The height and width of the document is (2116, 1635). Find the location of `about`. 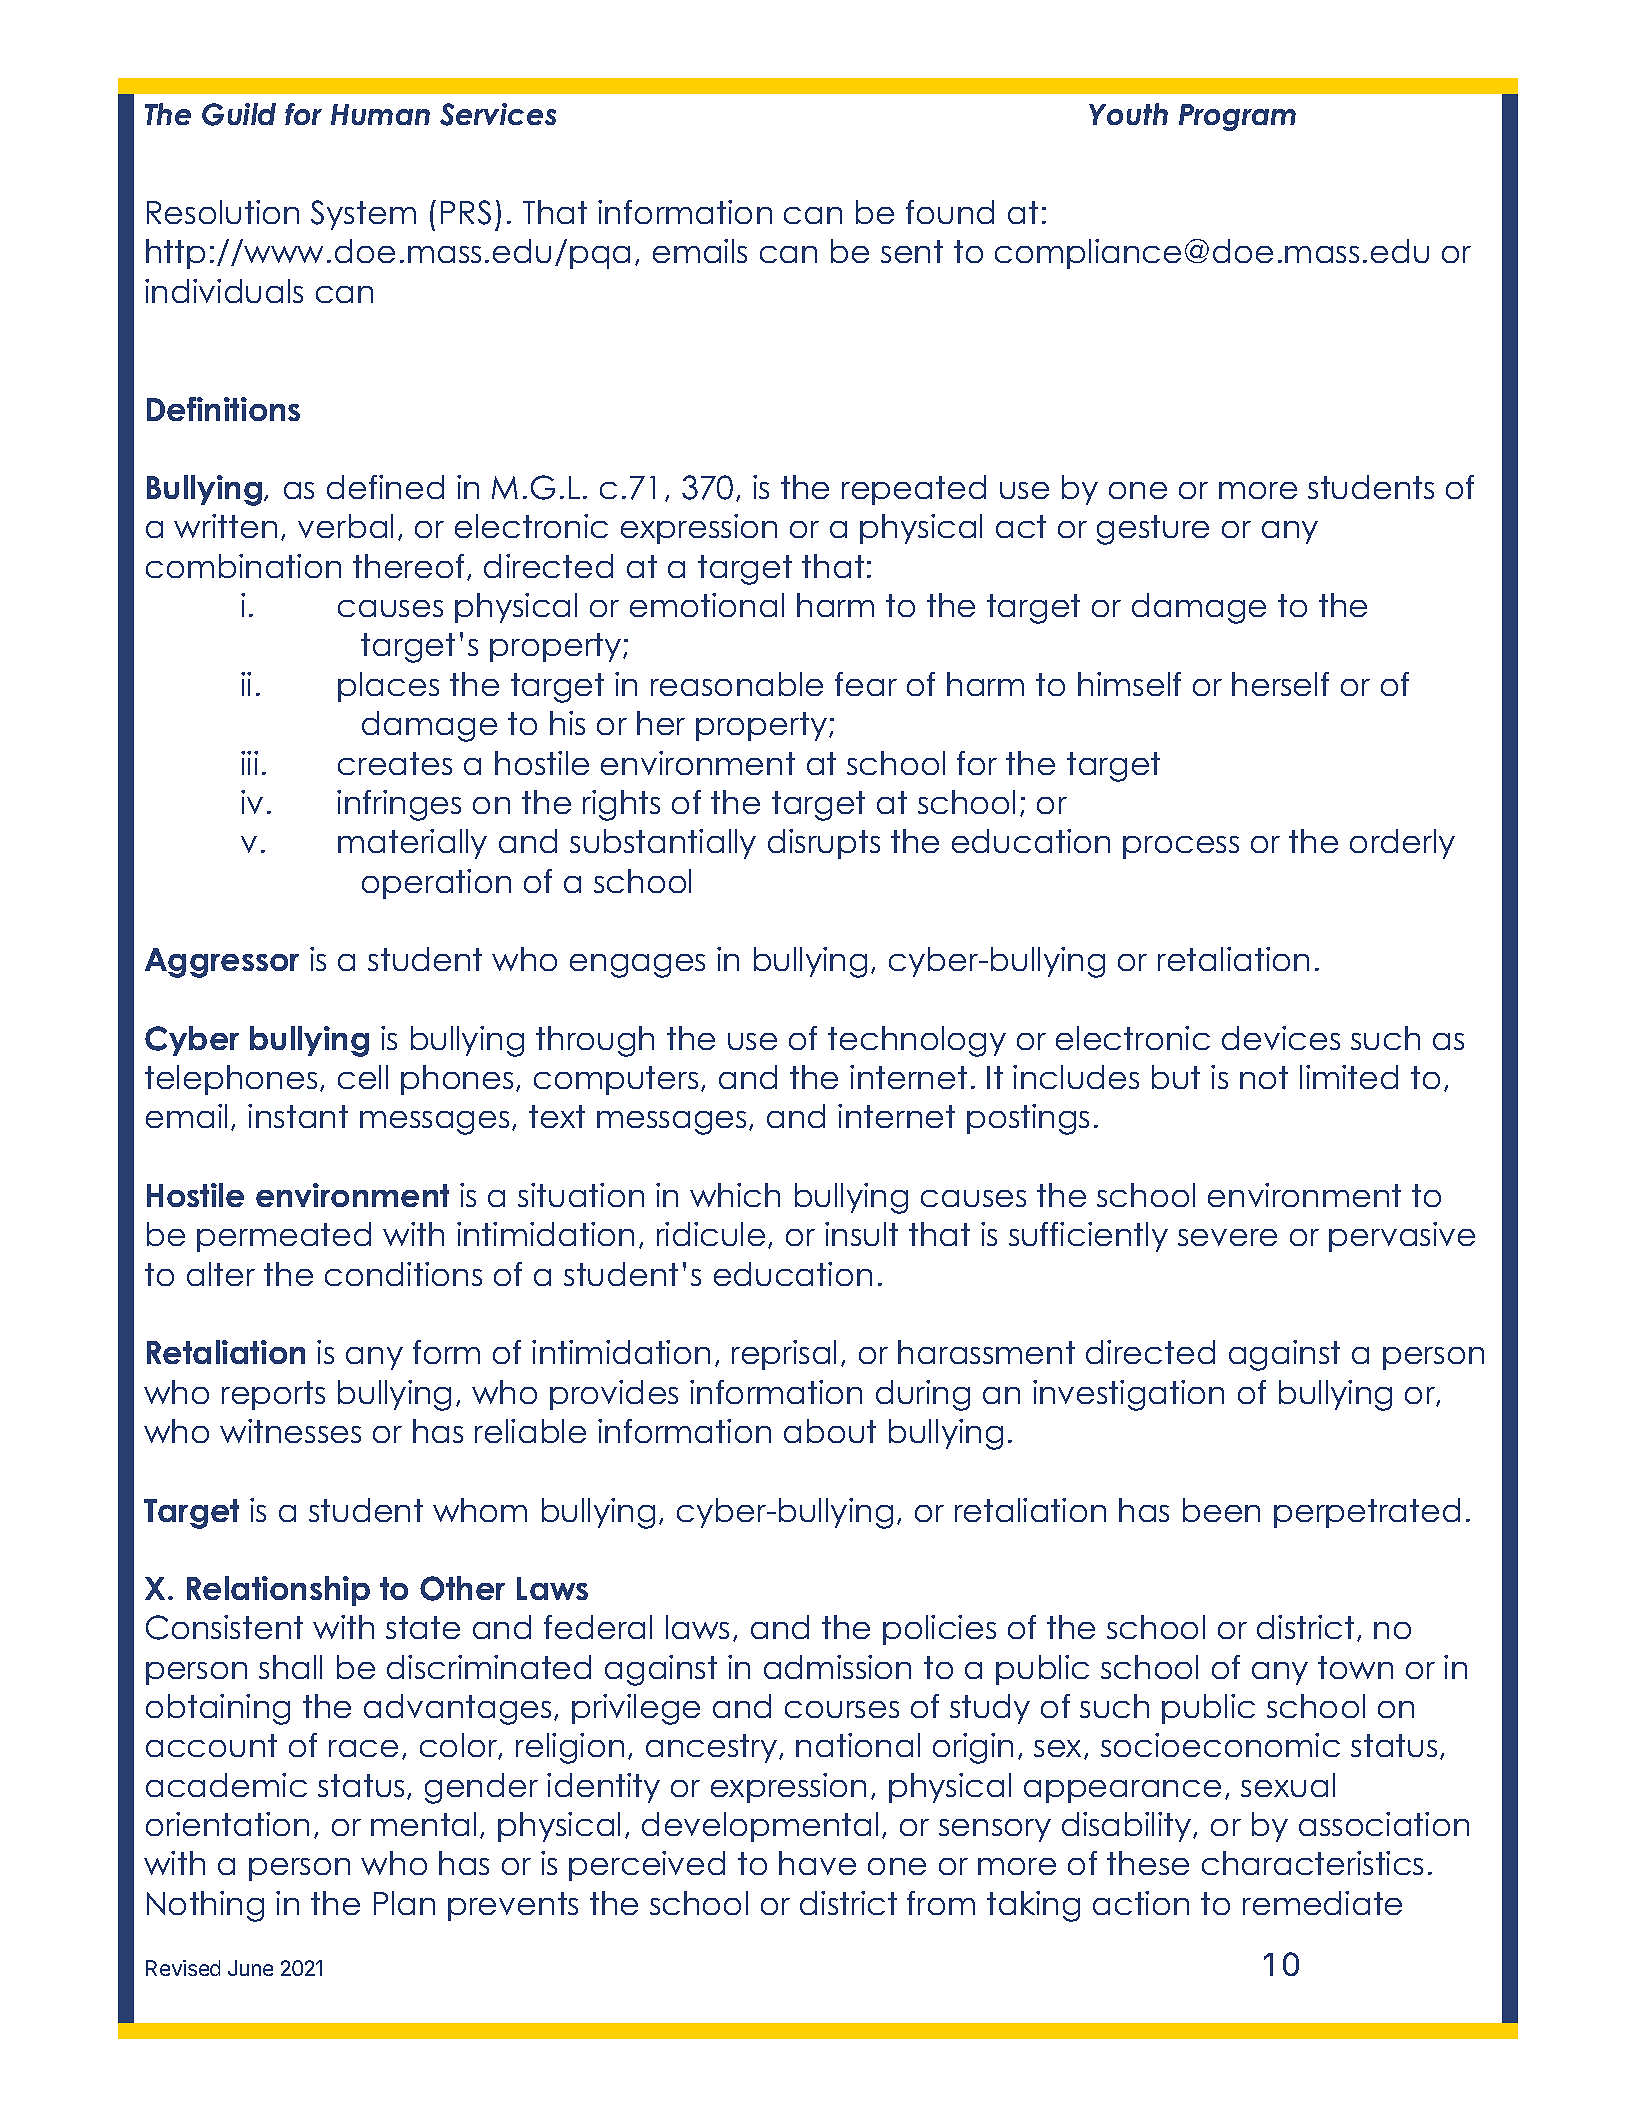

about is located at coordinates (830, 1431).
